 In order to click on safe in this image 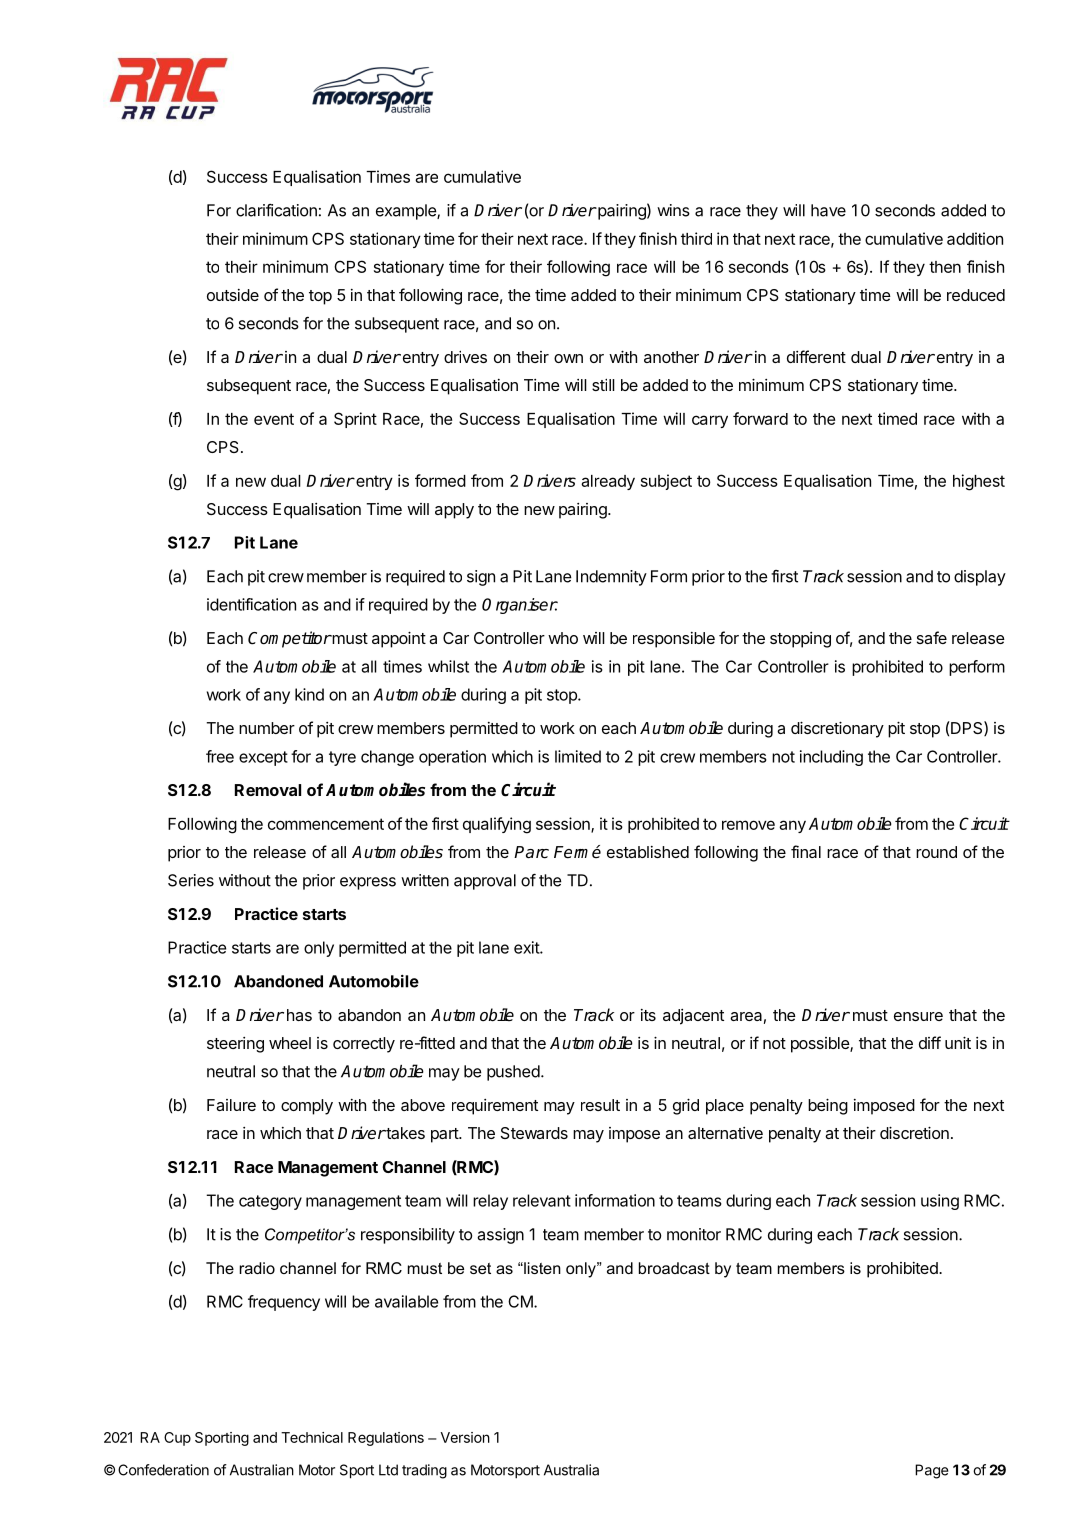, I will do `click(932, 637)`.
